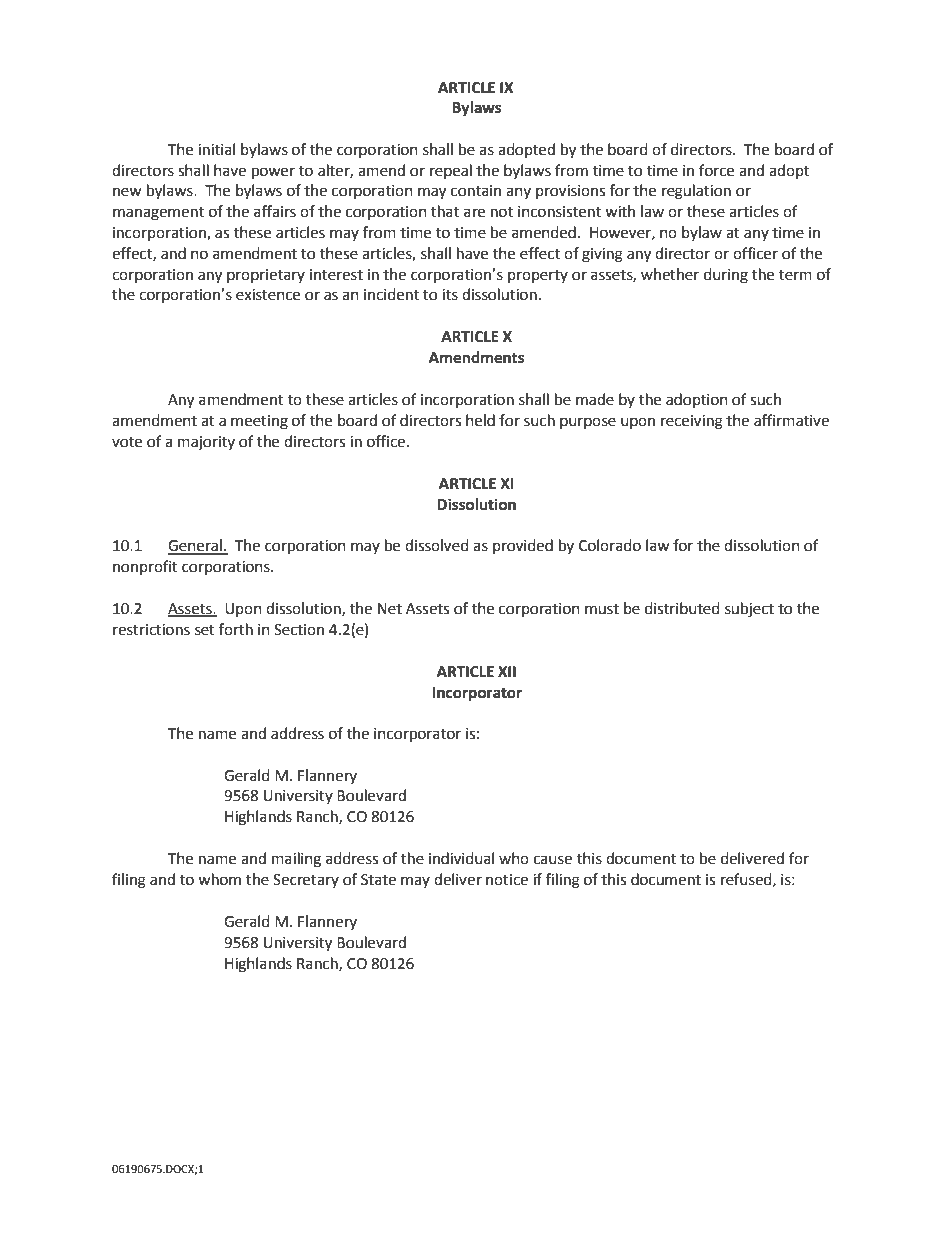  What do you see at coordinates (749, 610) in the page?
I see `subject` at bounding box center [749, 610].
